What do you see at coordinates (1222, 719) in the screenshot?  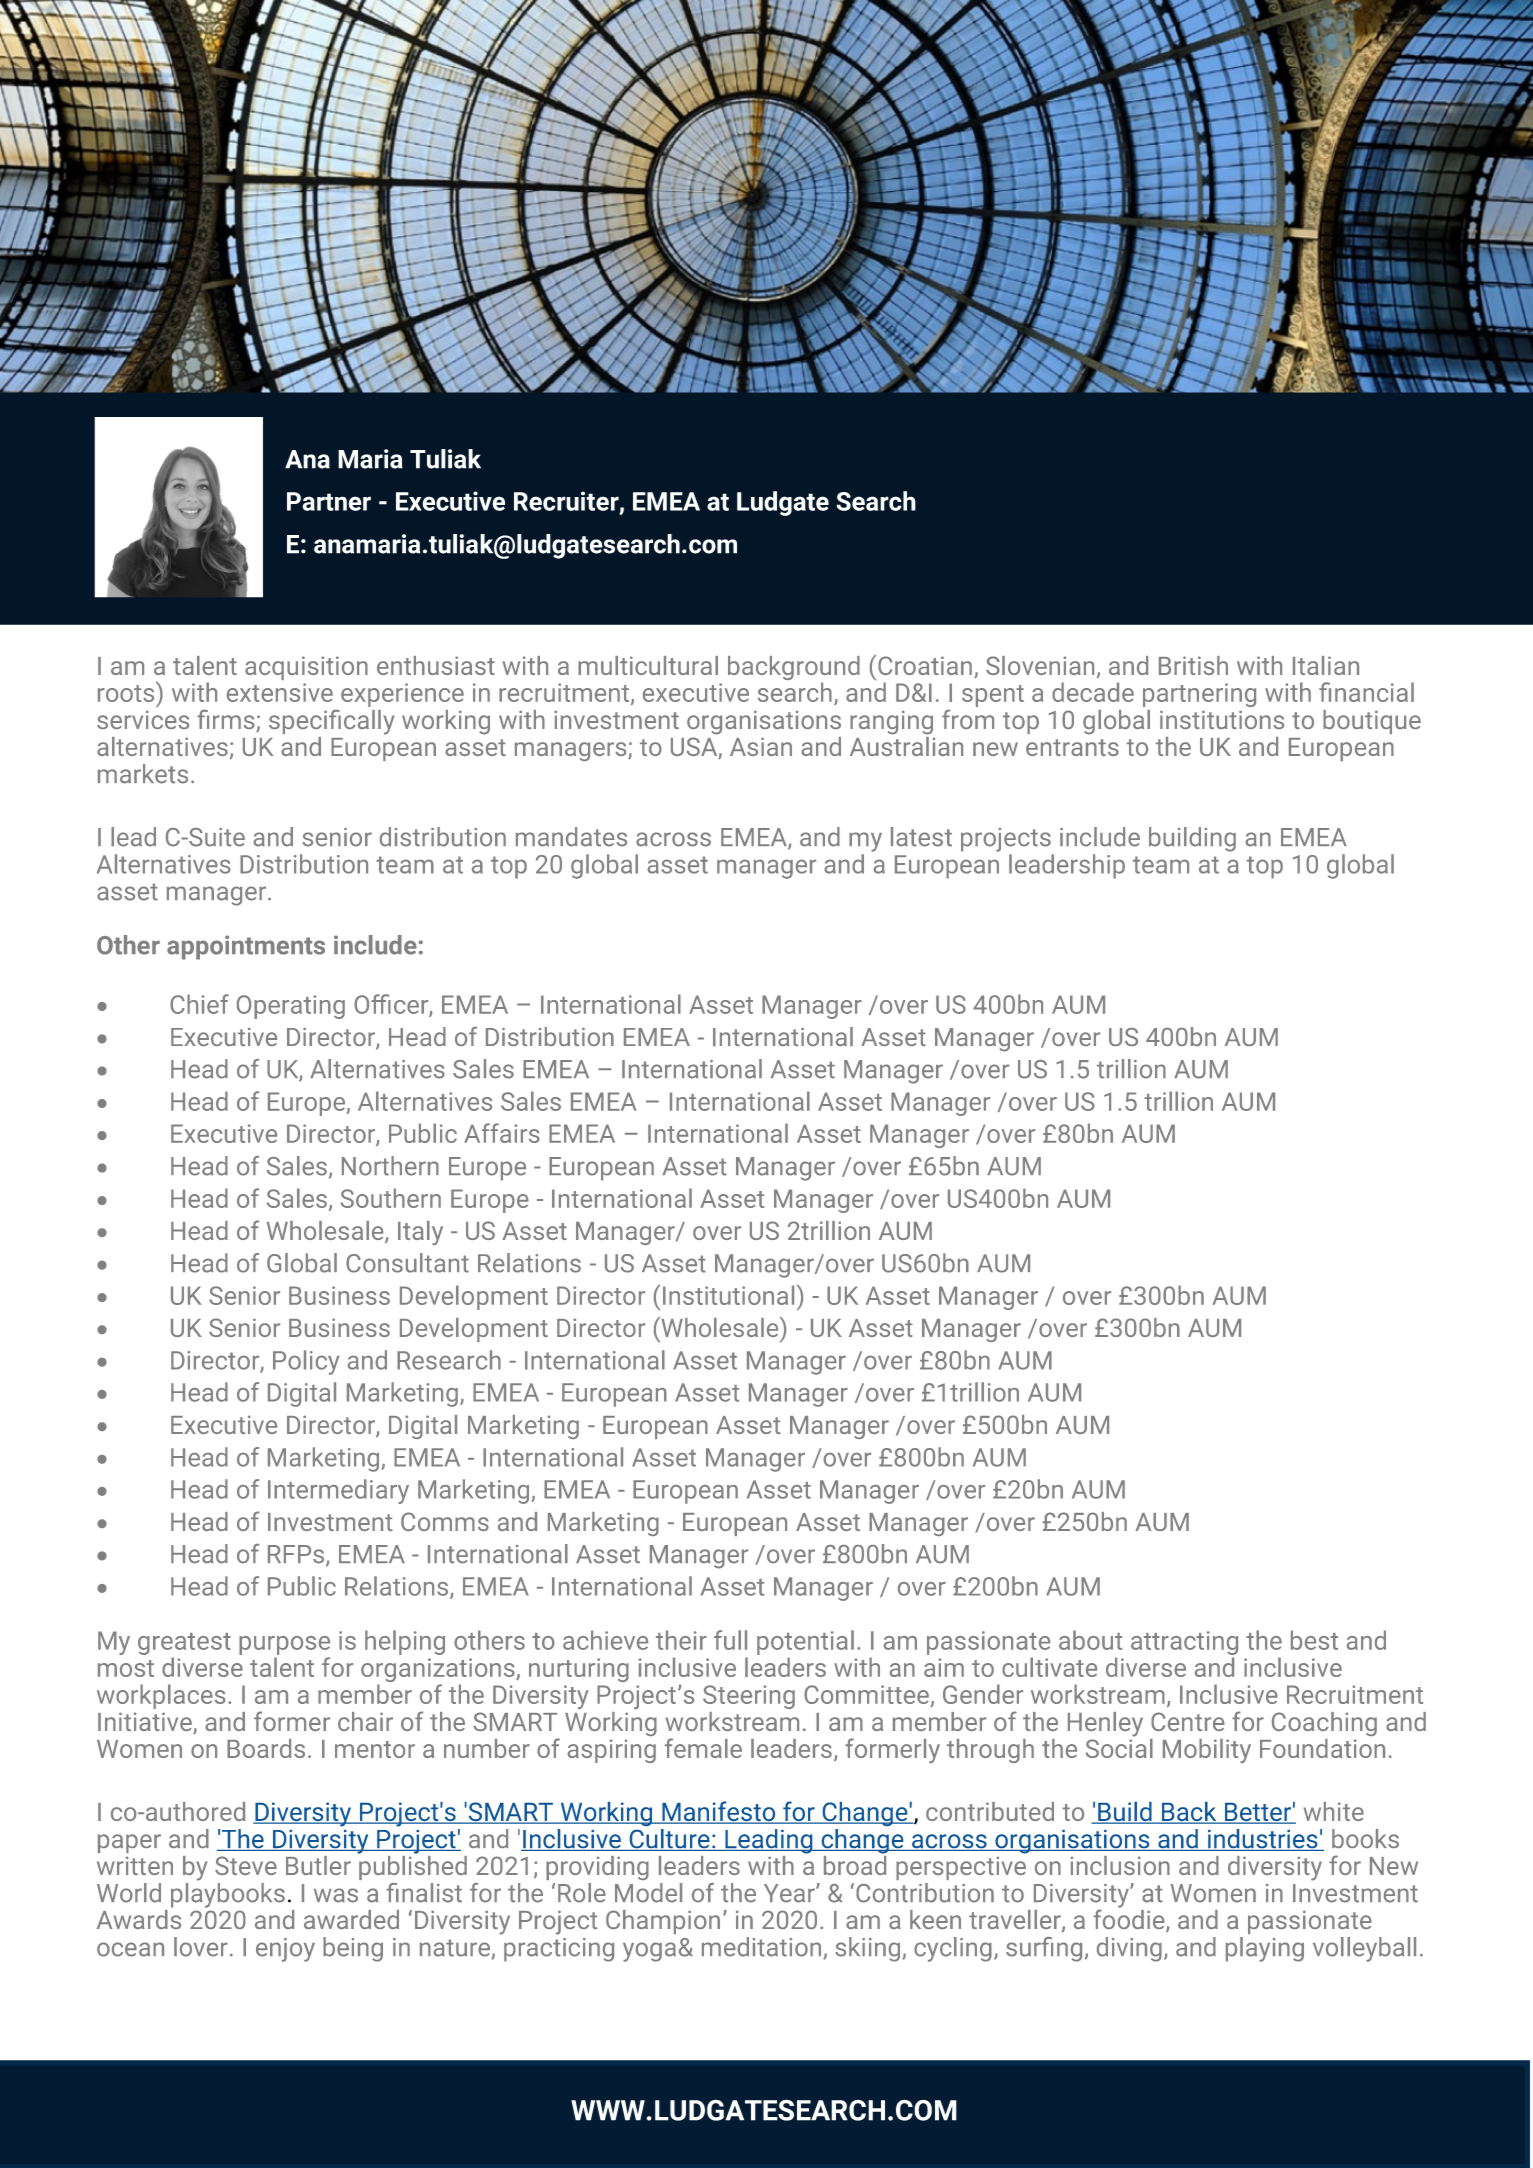 I see `institutions` at bounding box center [1222, 719].
